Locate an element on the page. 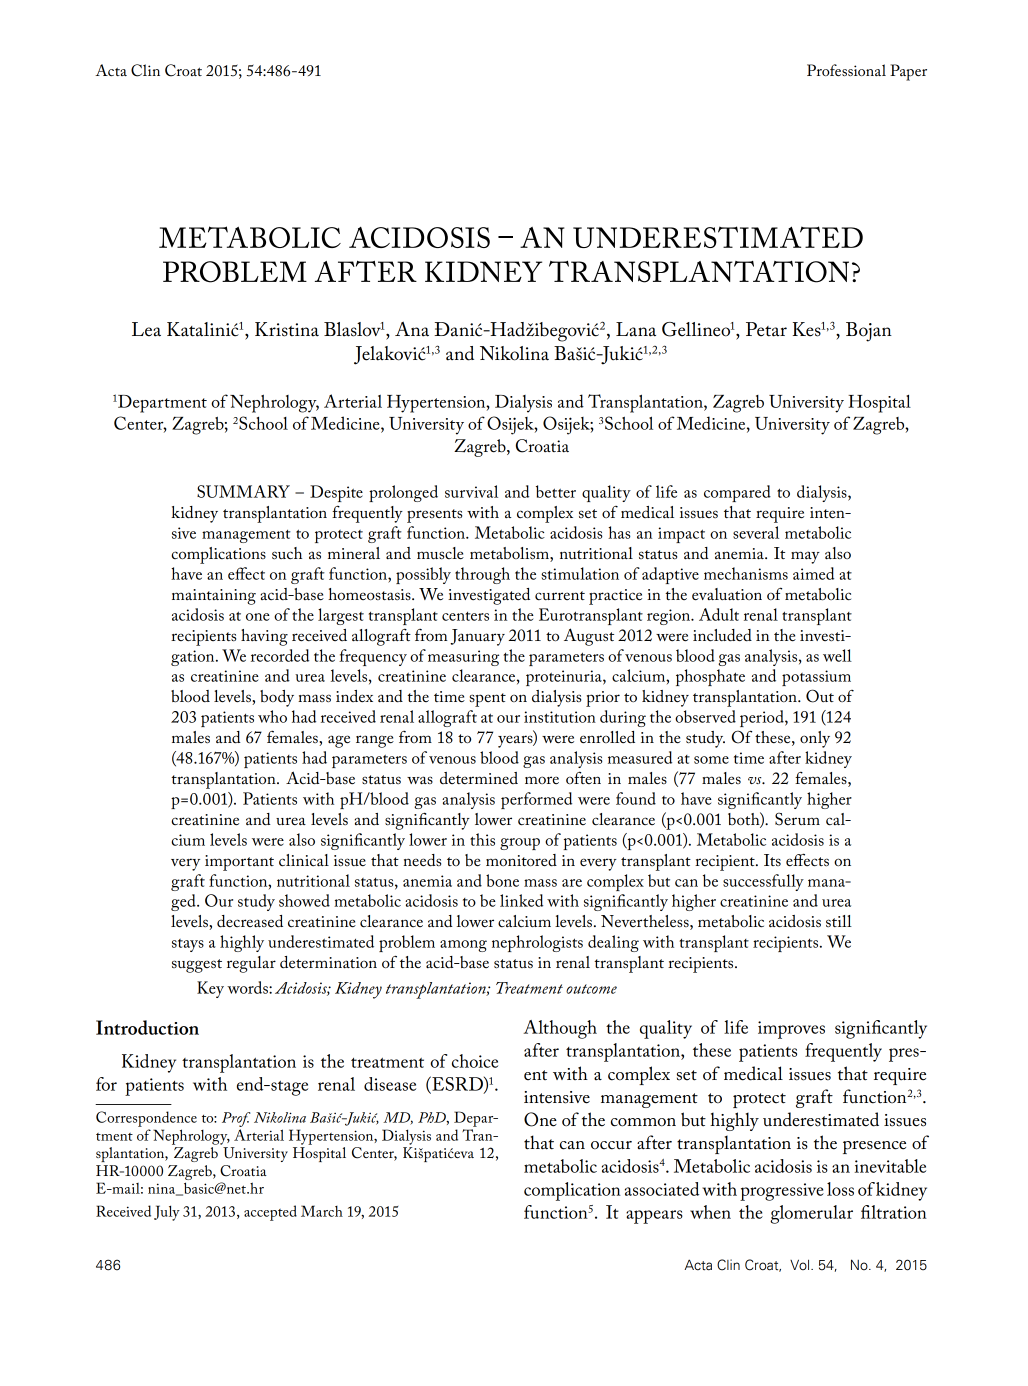 This image has height=1386, width=1028. SUMMARY is located at coordinates (243, 491).
